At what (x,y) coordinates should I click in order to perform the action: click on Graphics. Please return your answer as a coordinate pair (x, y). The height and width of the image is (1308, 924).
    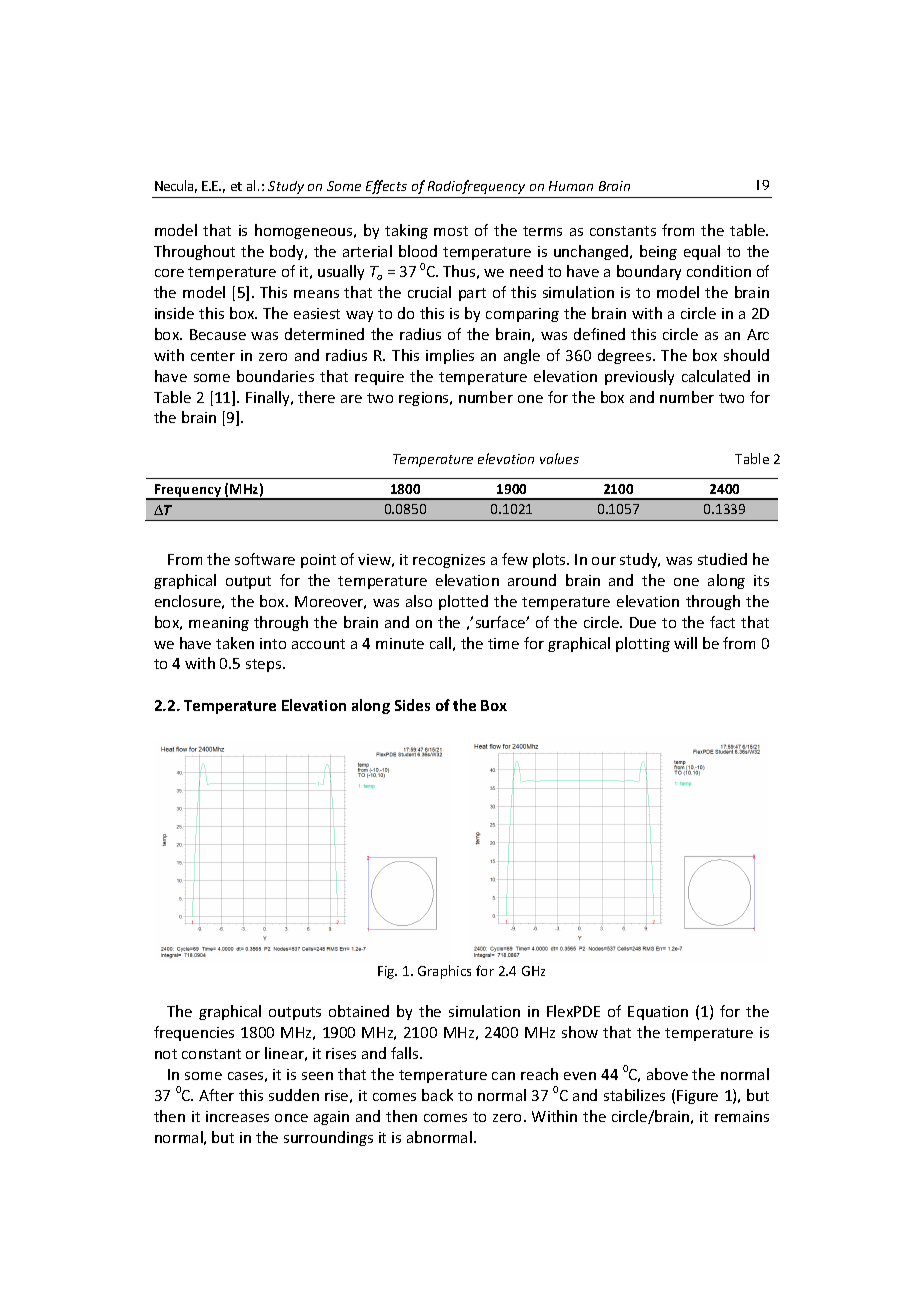
    Looking at the image, I should click on (444, 972).
